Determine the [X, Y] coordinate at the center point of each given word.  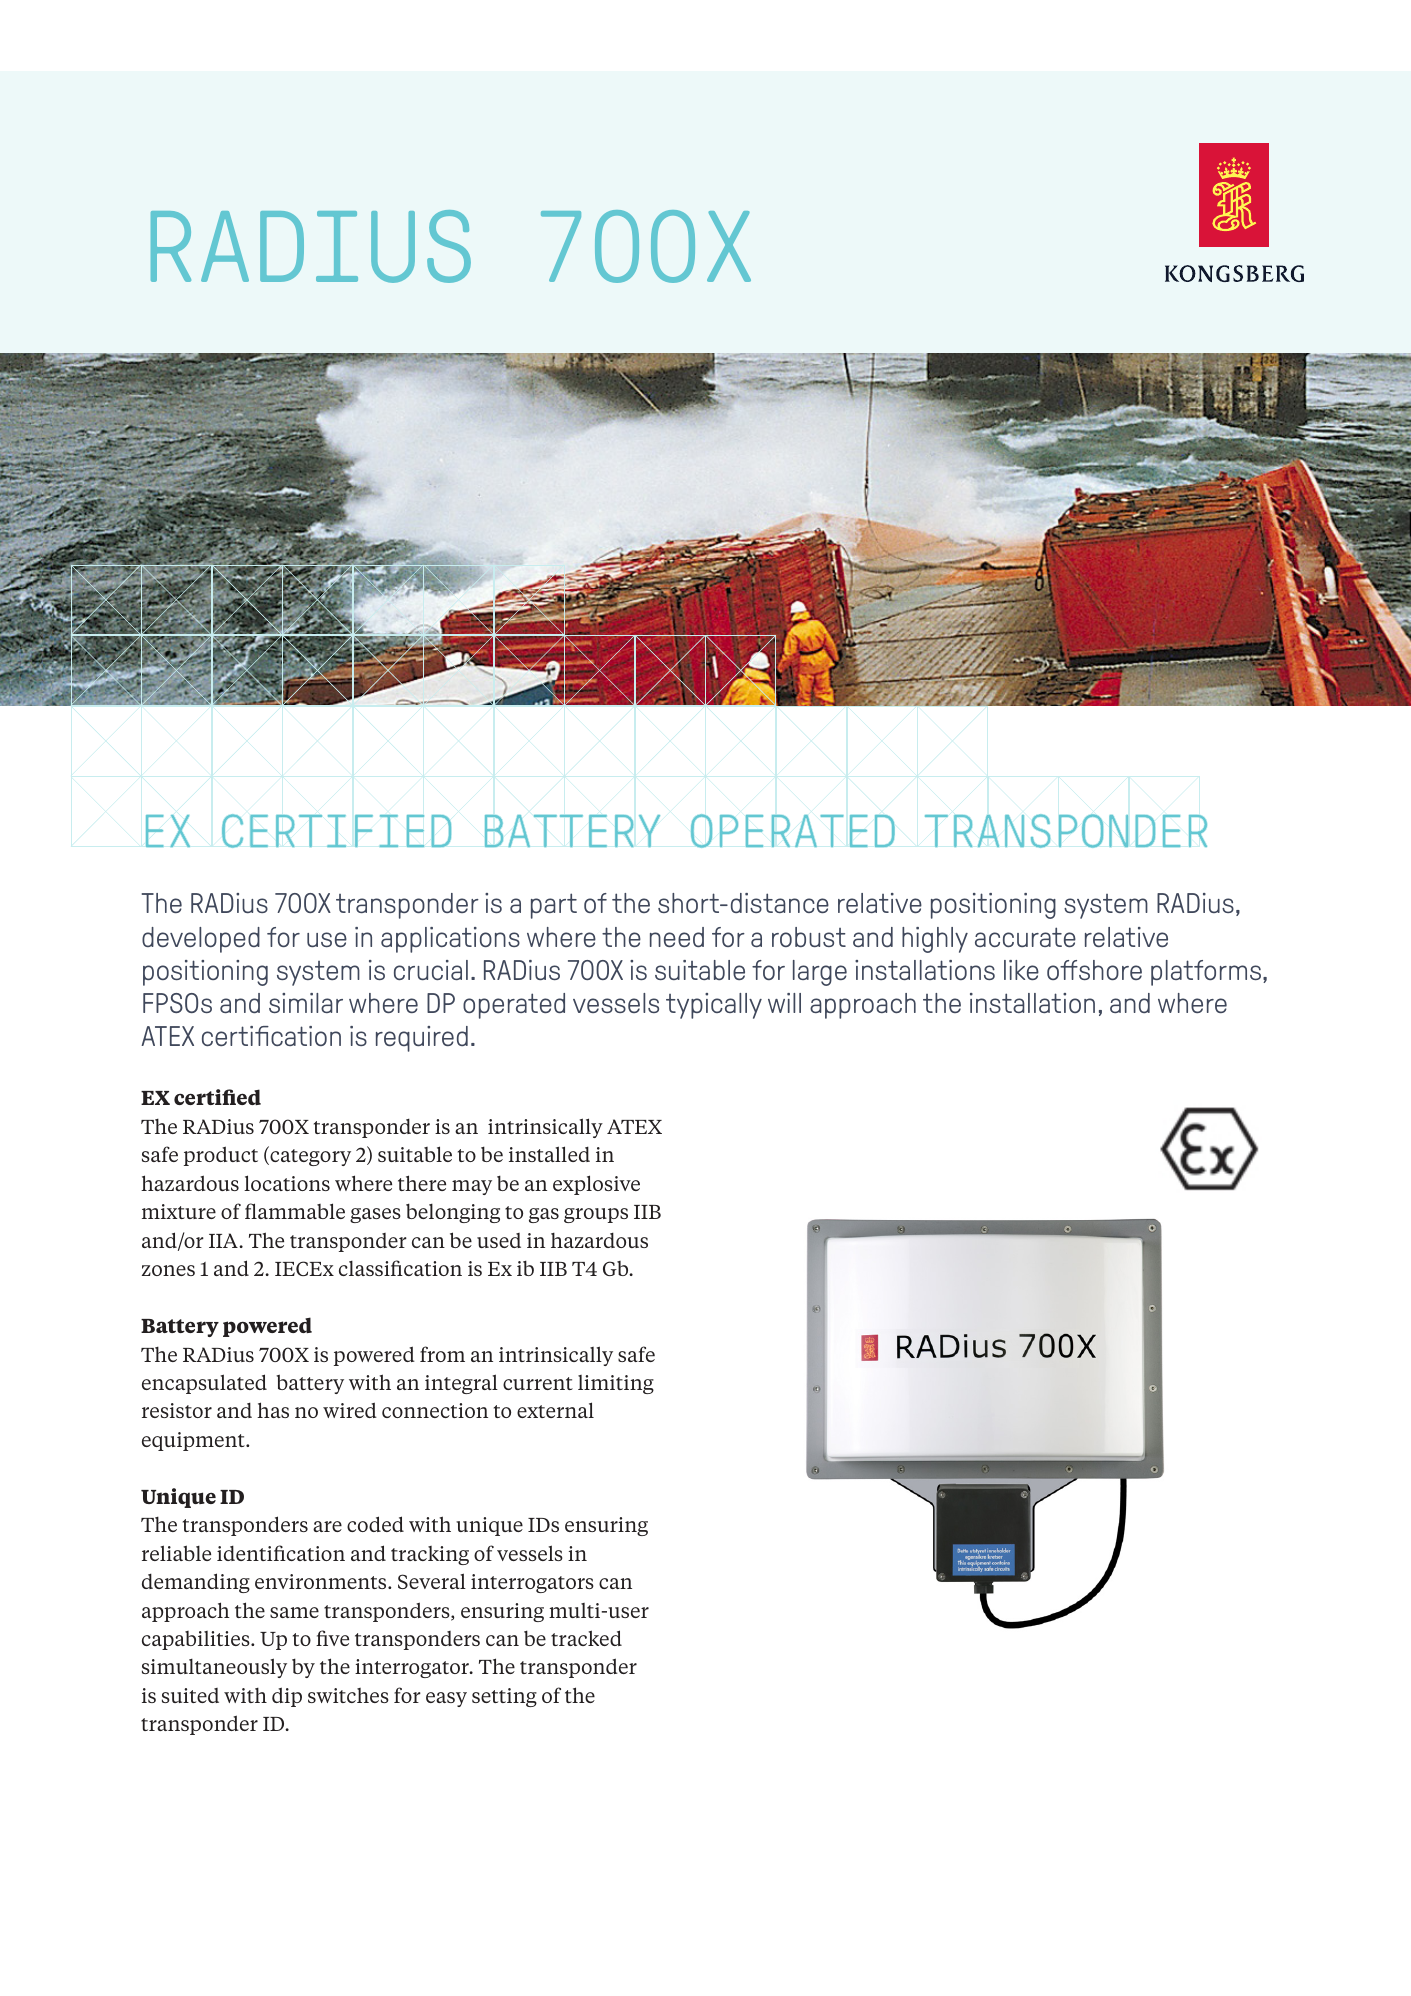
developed [201, 940]
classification [400, 1268]
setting [504, 1697]
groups [596, 1215]
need [677, 937]
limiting [616, 1384]
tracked [586, 1638]
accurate [1025, 937]
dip [287, 1697]
